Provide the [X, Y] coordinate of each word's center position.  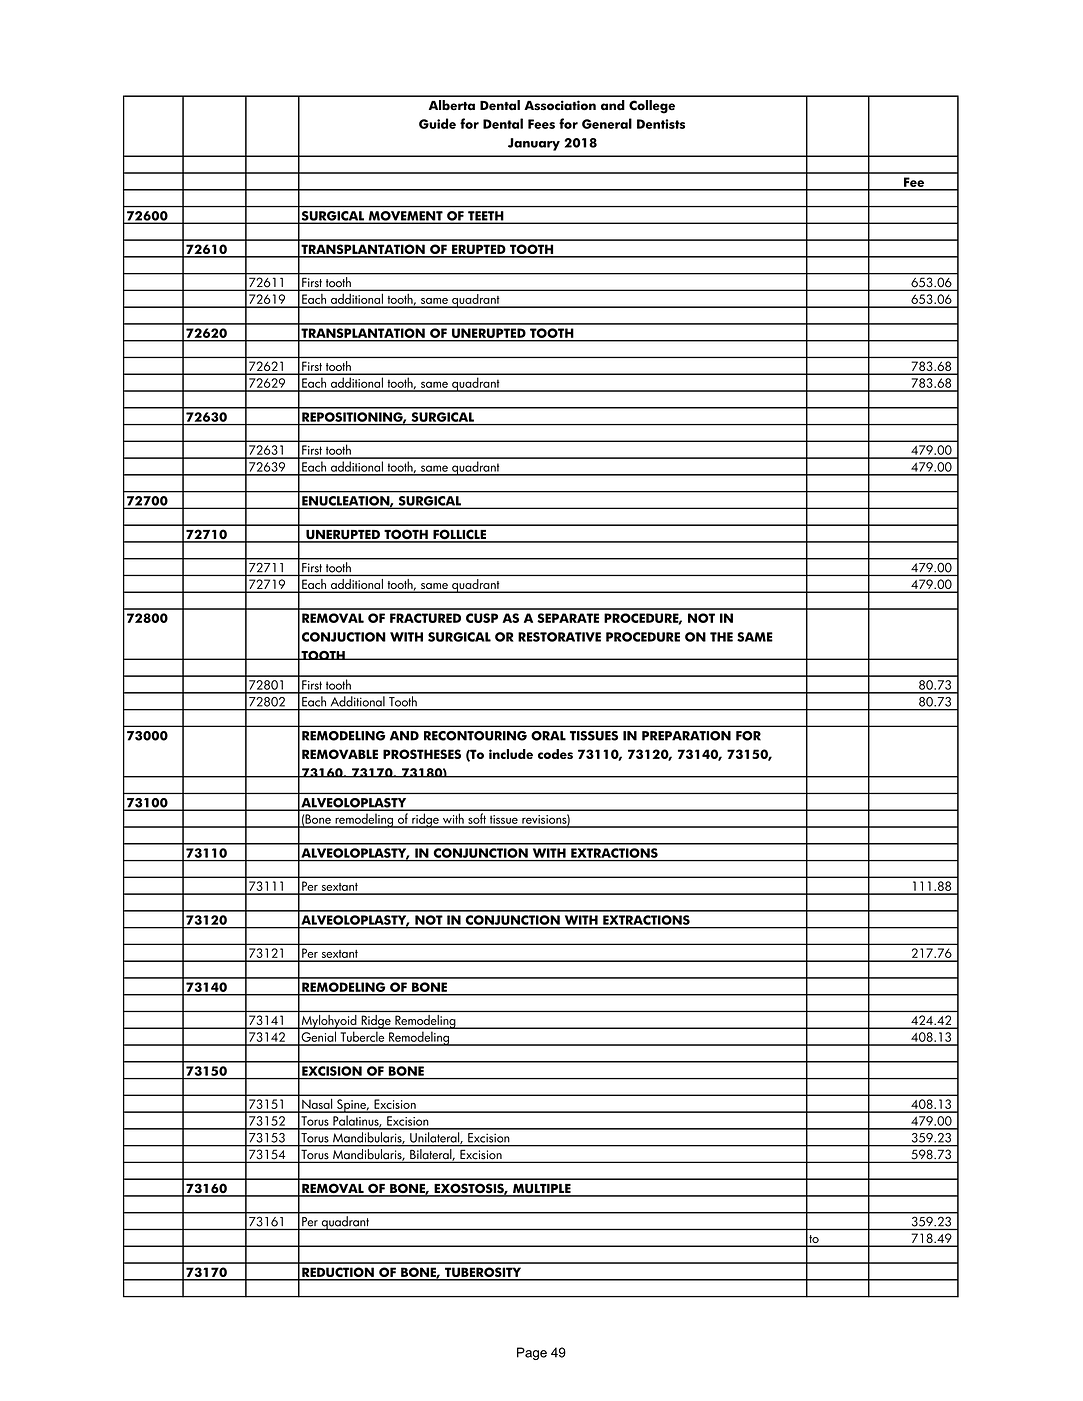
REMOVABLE [340, 754]
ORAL [548, 736]
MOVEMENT [405, 217]
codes [555, 754]
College [652, 107]
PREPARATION [686, 736]
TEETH [486, 217]
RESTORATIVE [559, 637]
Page [532, 1353]
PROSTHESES [422, 754]
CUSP [482, 618]
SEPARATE [568, 618]
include [511, 754]
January [534, 144]
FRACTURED [425, 618]
